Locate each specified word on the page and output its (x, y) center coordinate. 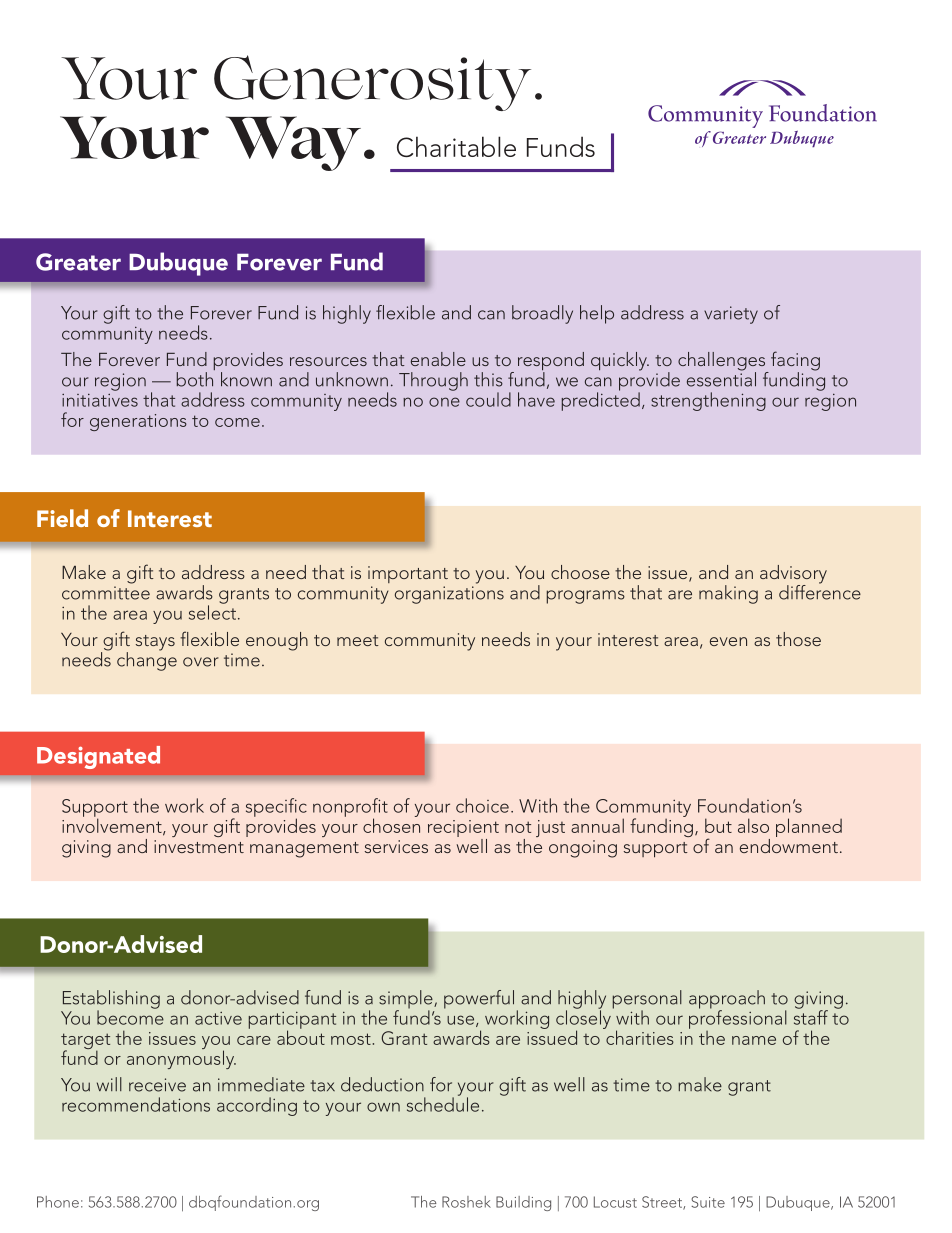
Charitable (456, 146)
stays (155, 643)
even (728, 641)
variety (731, 315)
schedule (443, 1103)
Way (293, 143)
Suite (708, 1202)
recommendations (136, 1104)
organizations (449, 595)
